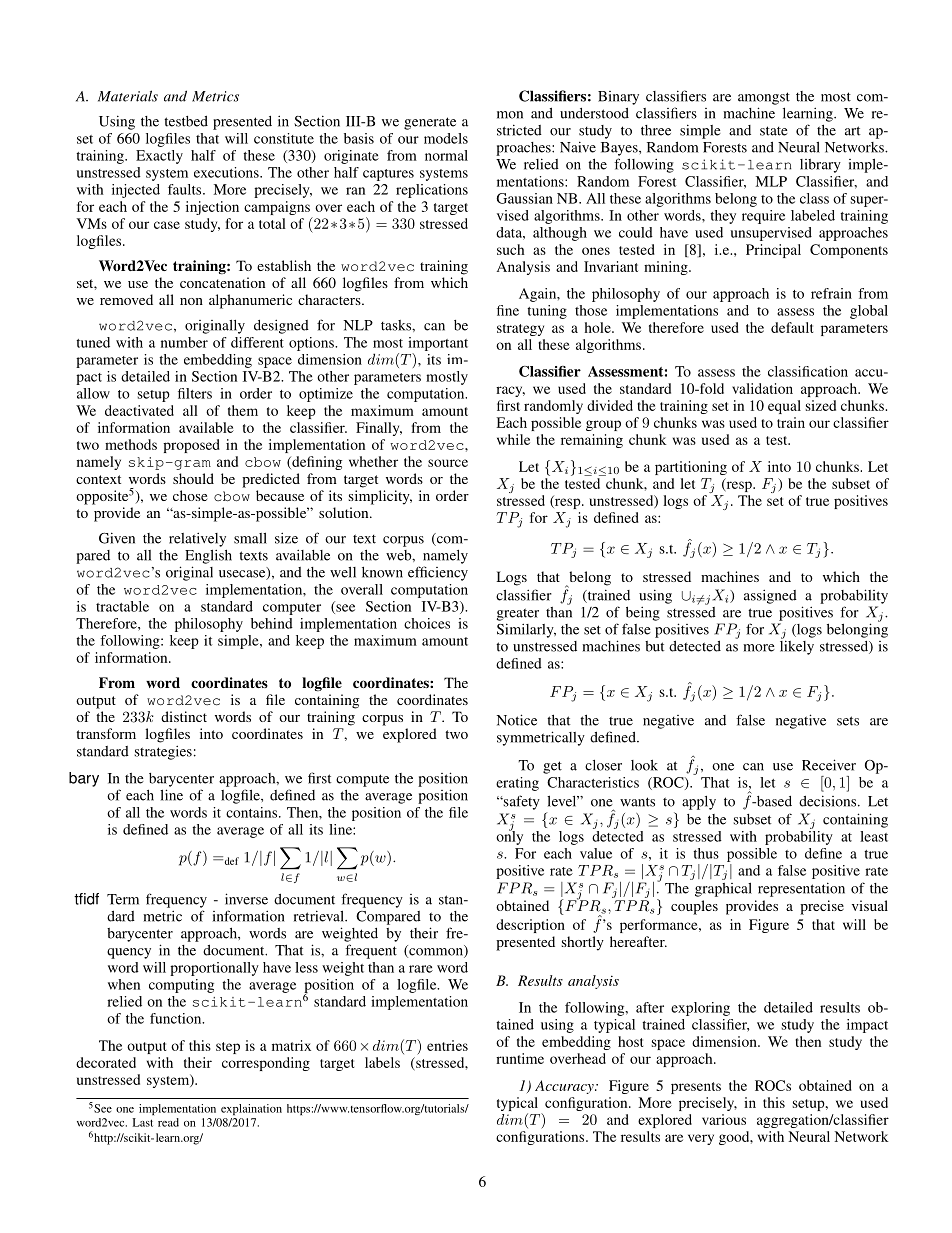 This screenshot has height=1233, width=952. I want to click on equal, so click(784, 407).
